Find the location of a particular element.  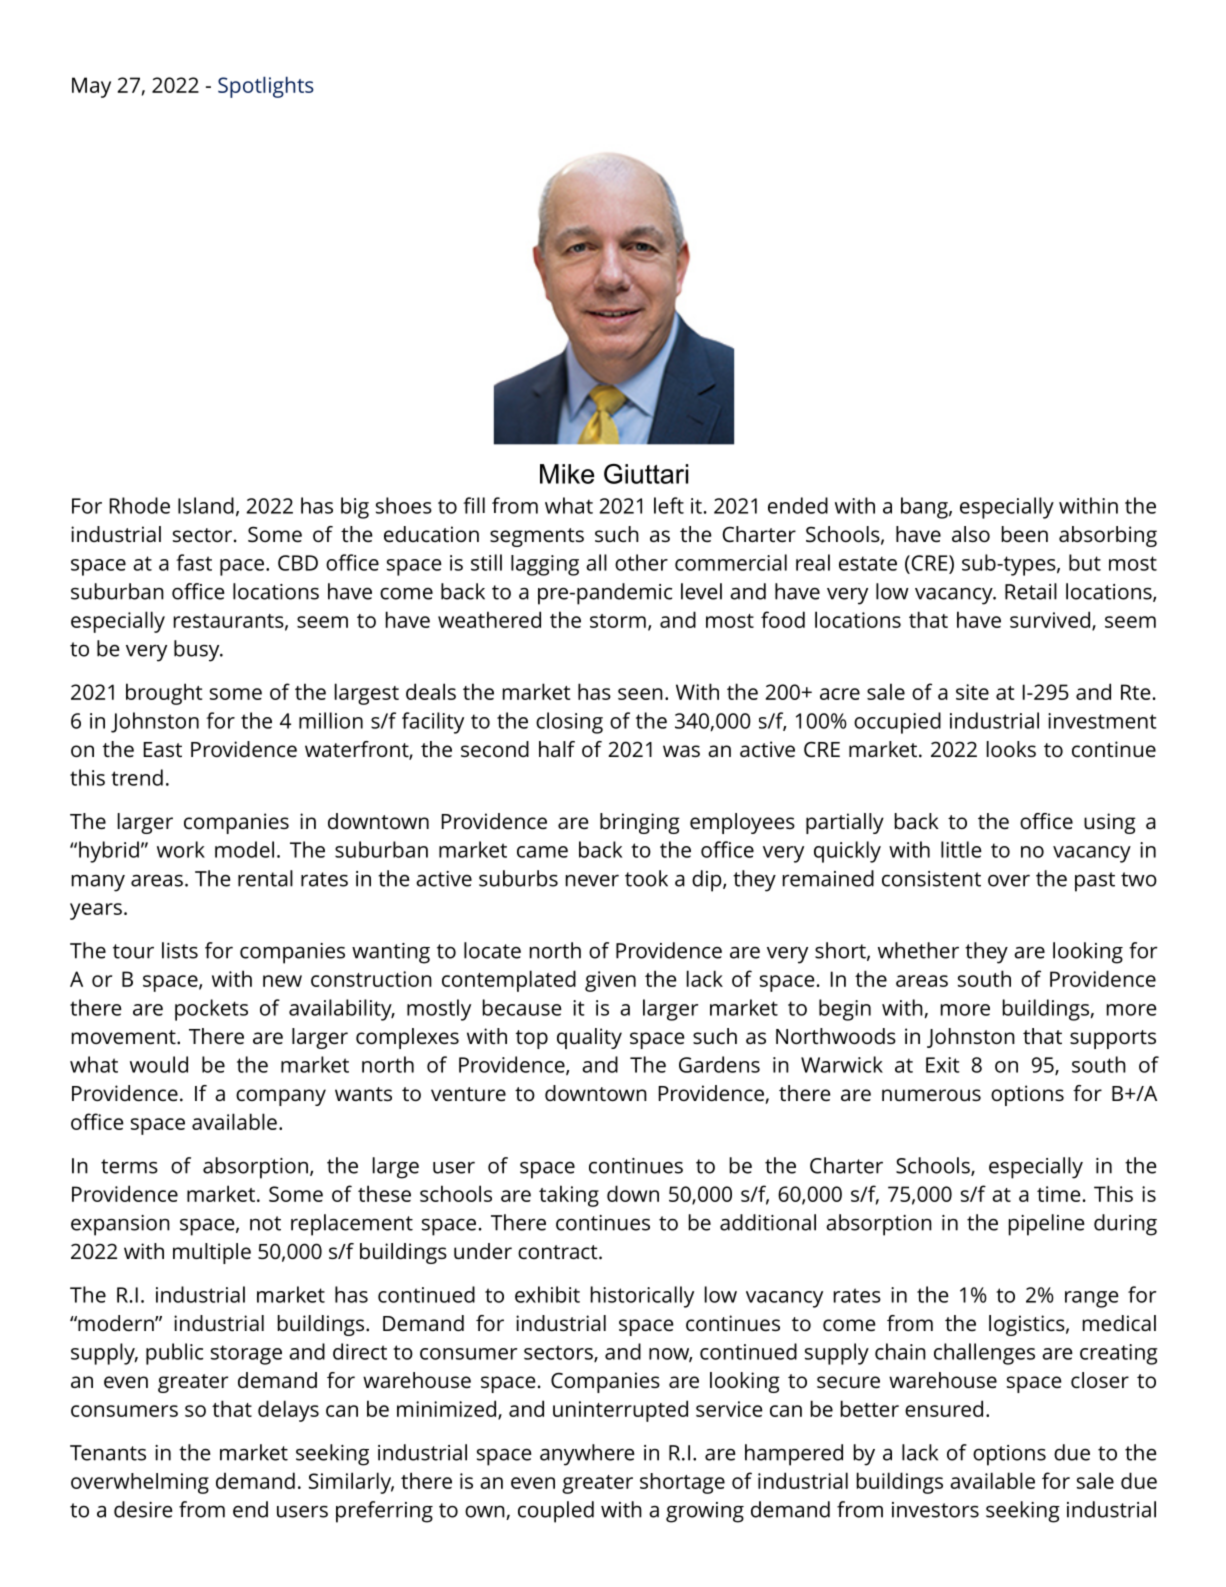

Retail is located at coordinates (1031, 591).
